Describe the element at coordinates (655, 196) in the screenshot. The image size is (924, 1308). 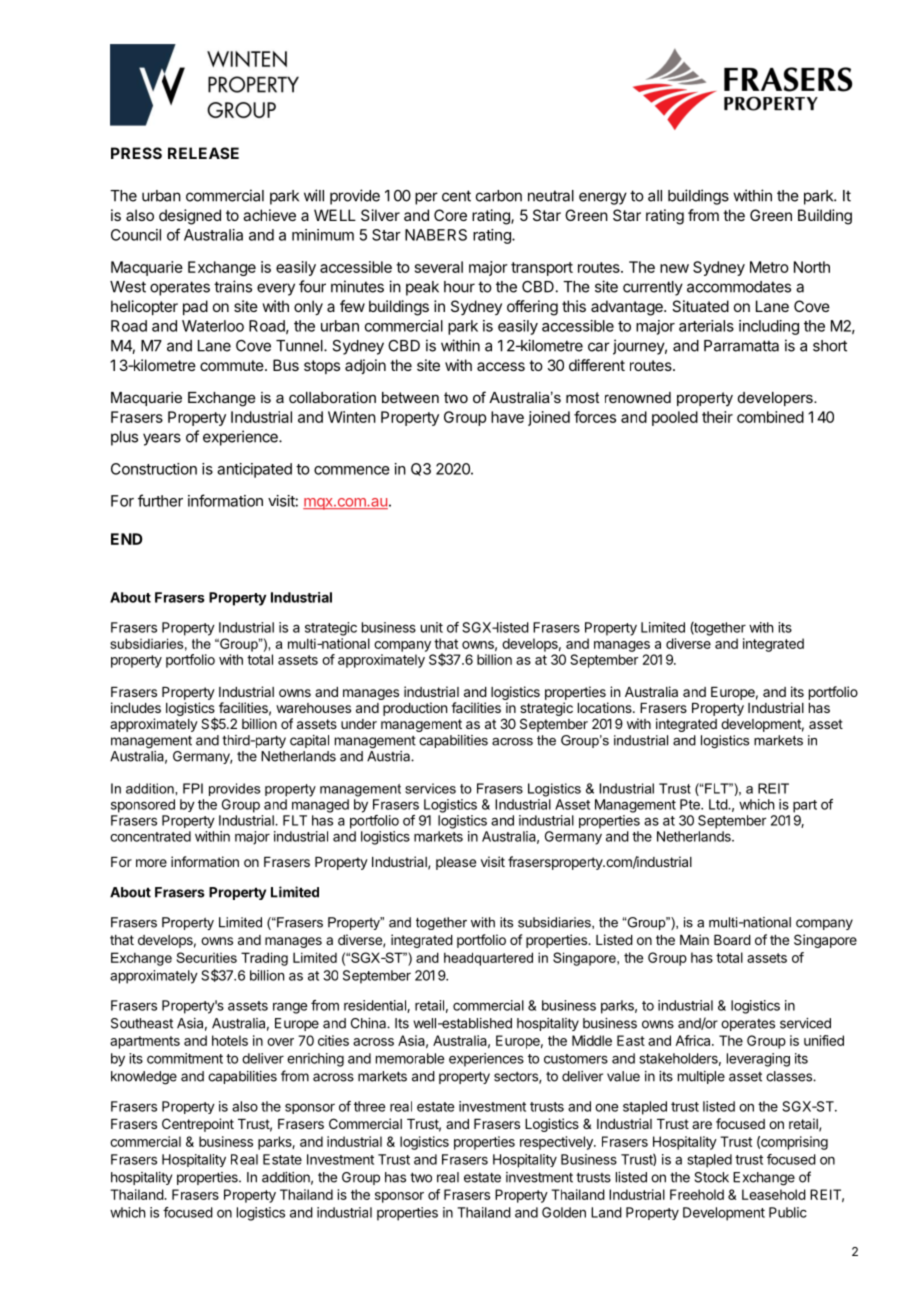
I see `all` at that location.
